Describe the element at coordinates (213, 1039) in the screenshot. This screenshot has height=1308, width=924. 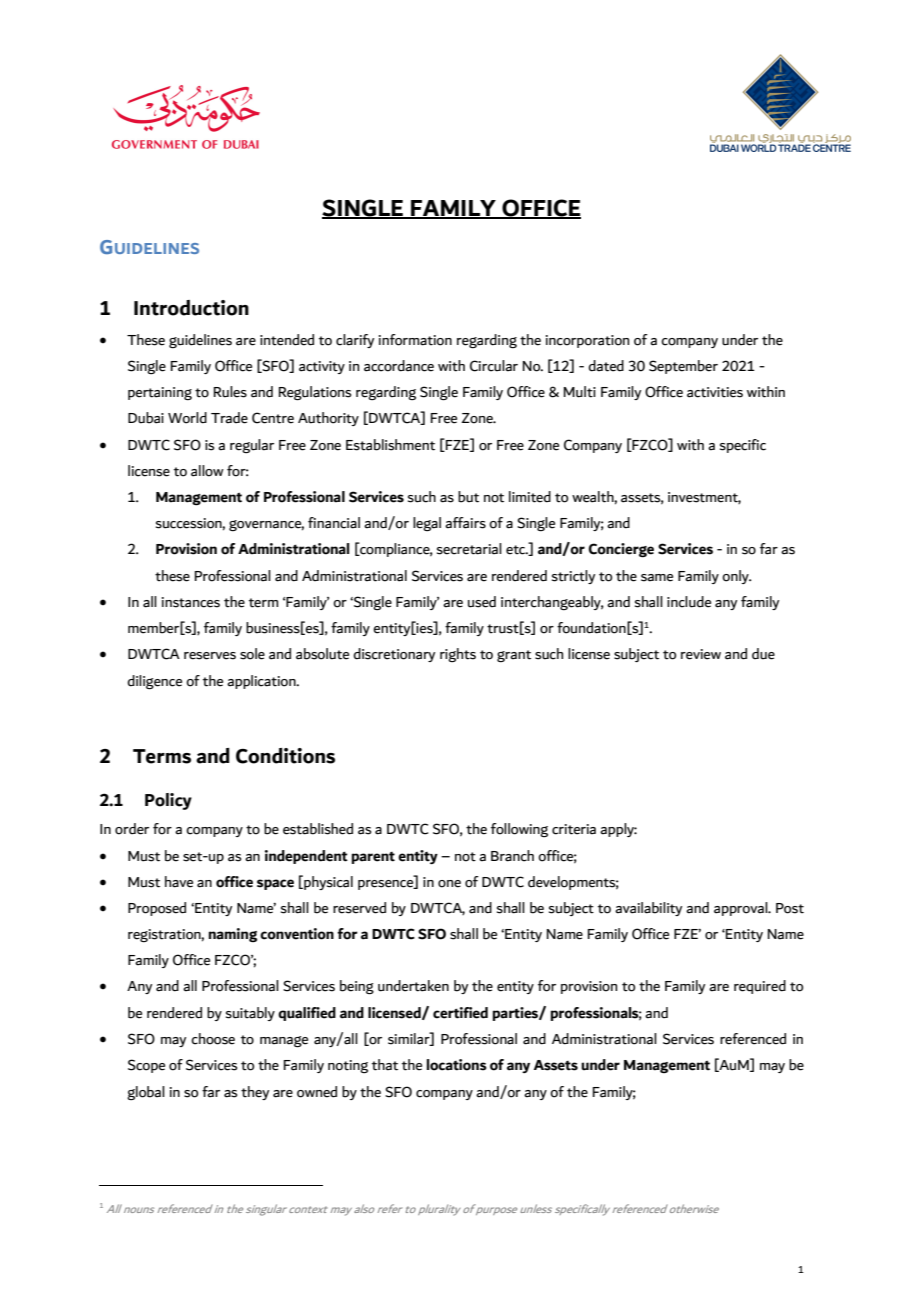
I see `choose` at that location.
